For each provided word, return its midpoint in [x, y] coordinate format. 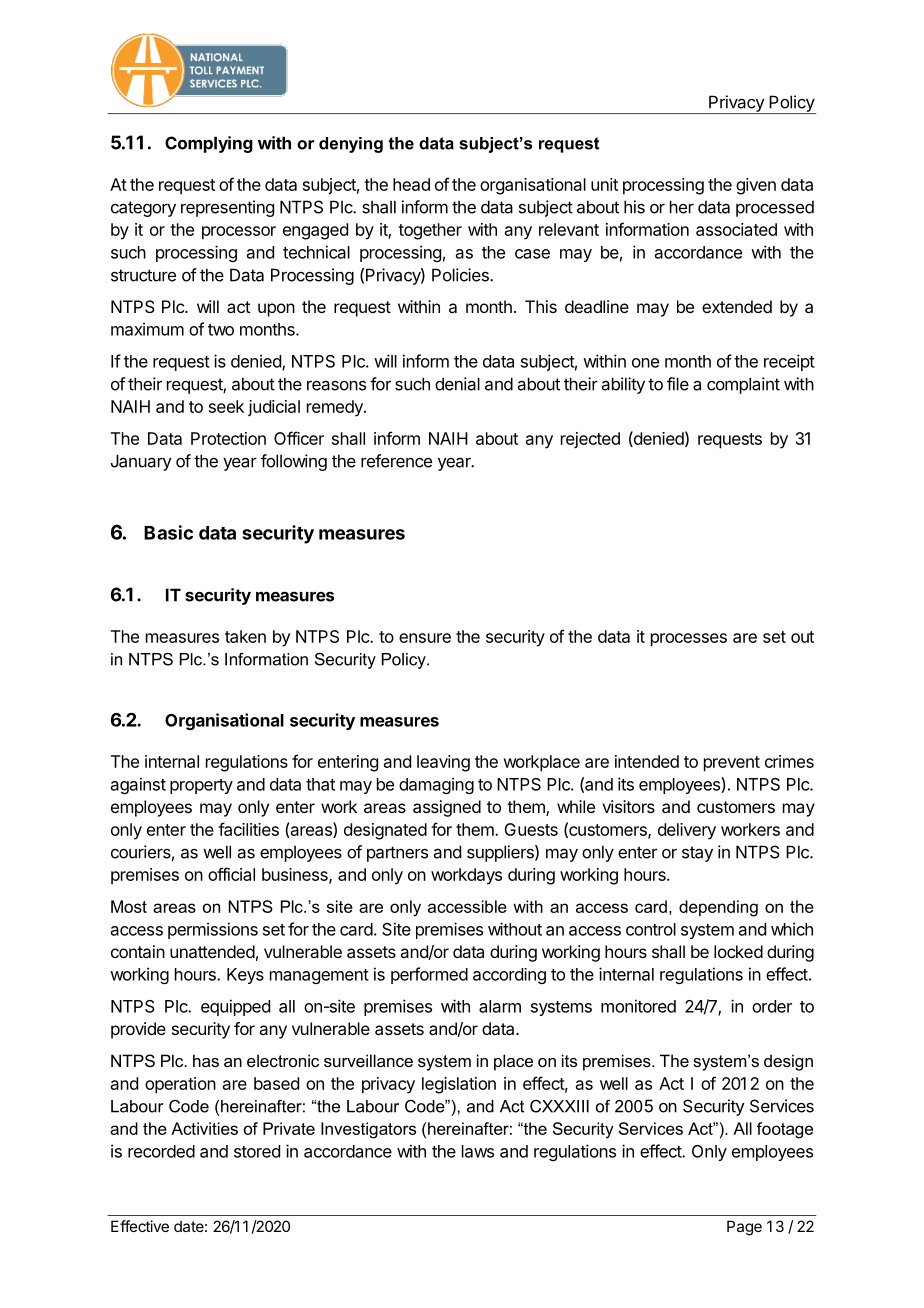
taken [245, 636]
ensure [425, 638]
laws [478, 1151]
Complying [209, 144]
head [411, 184]
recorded [161, 1151]
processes [689, 640]
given [756, 186]
